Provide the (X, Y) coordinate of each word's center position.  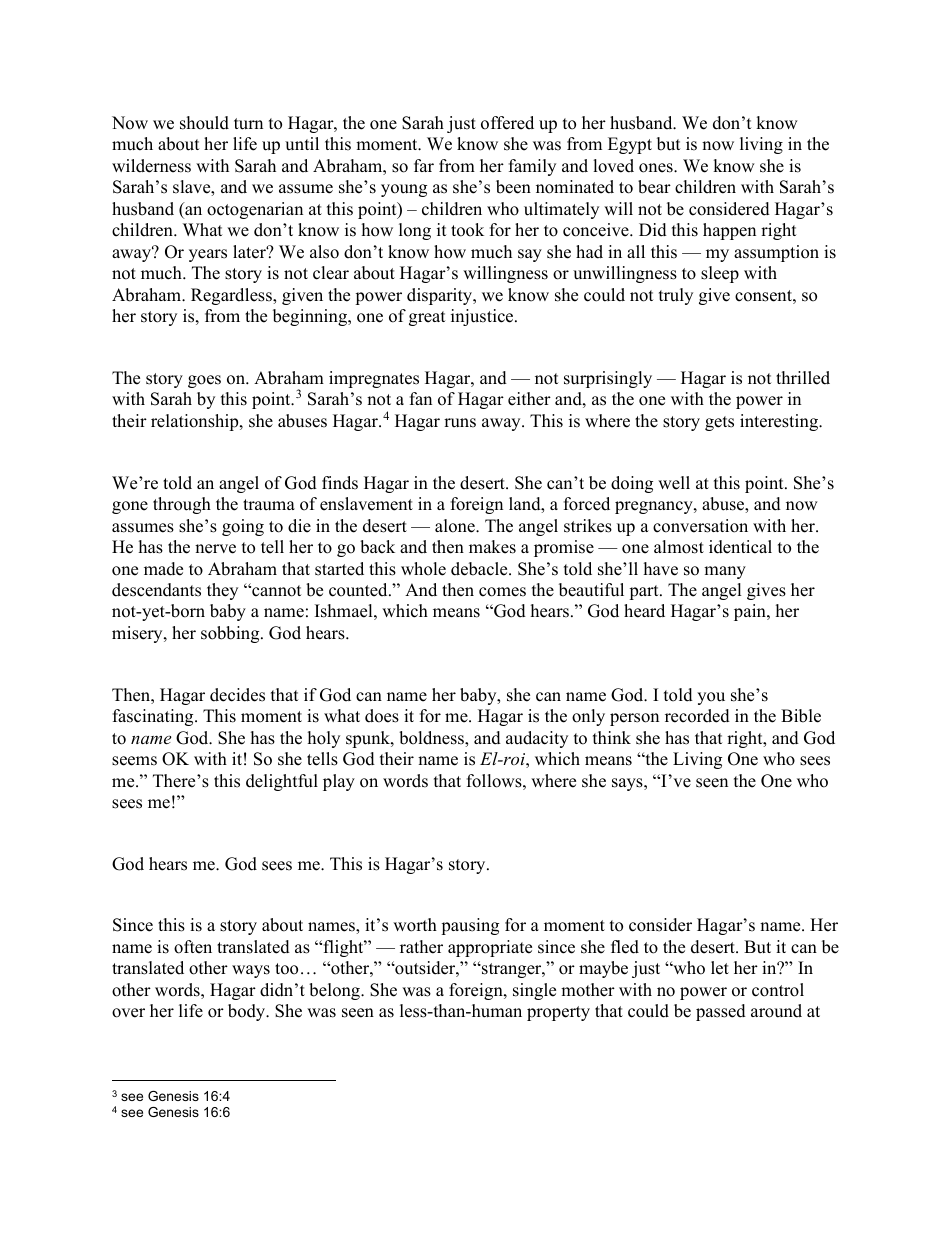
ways (251, 971)
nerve (215, 549)
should (204, 123)
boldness (432, 739)
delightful (282, 782)
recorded (697, 716)
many (725, 572)
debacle (480, 569)
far (424, 165)
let (720, 968)
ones (657, 168)
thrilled (803, 378)
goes (204, 381)
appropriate (490, 948)
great (427, 318)
